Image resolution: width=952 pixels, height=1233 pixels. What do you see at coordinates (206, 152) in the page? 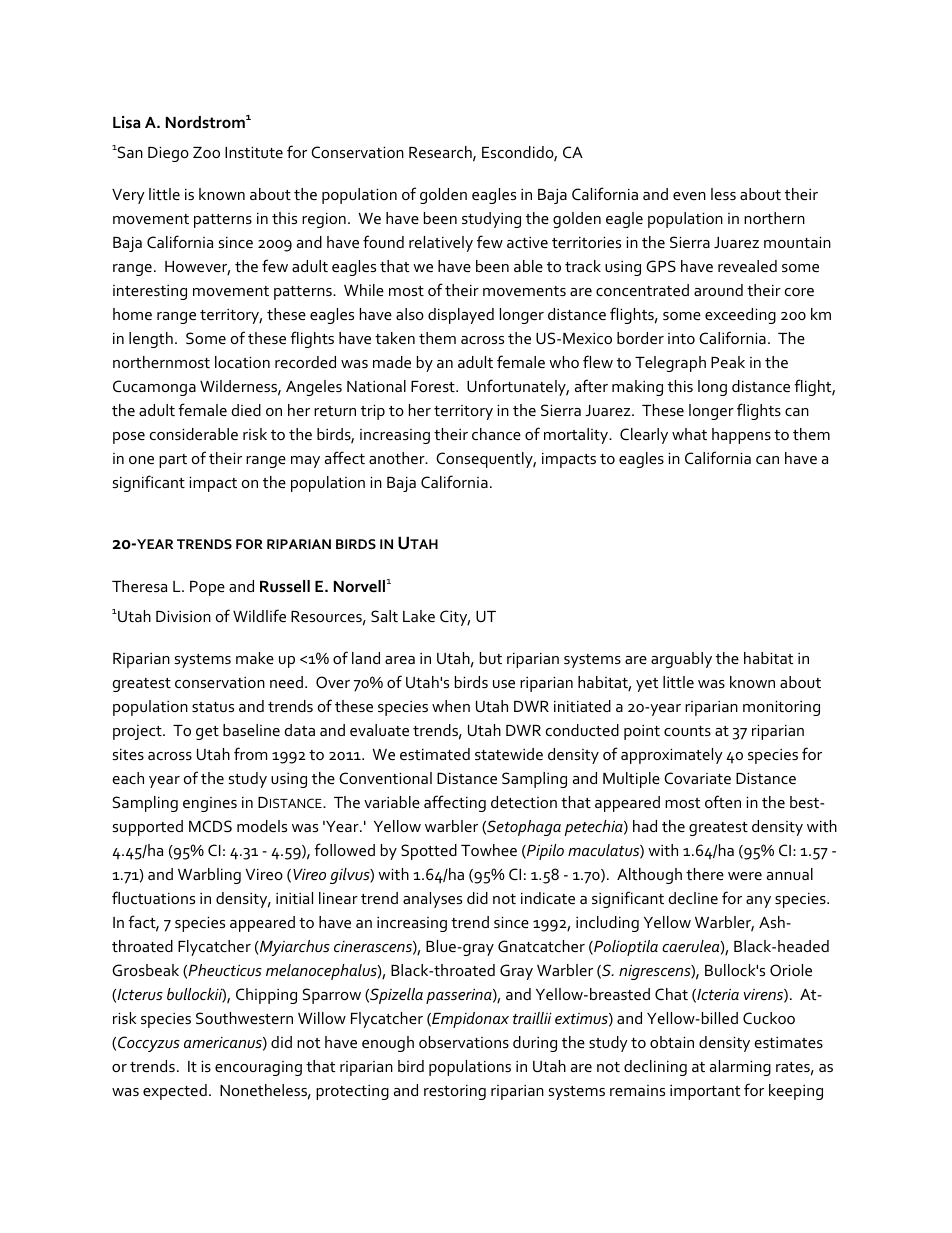
I see `Zoo` at bounding box center [206, 152].
